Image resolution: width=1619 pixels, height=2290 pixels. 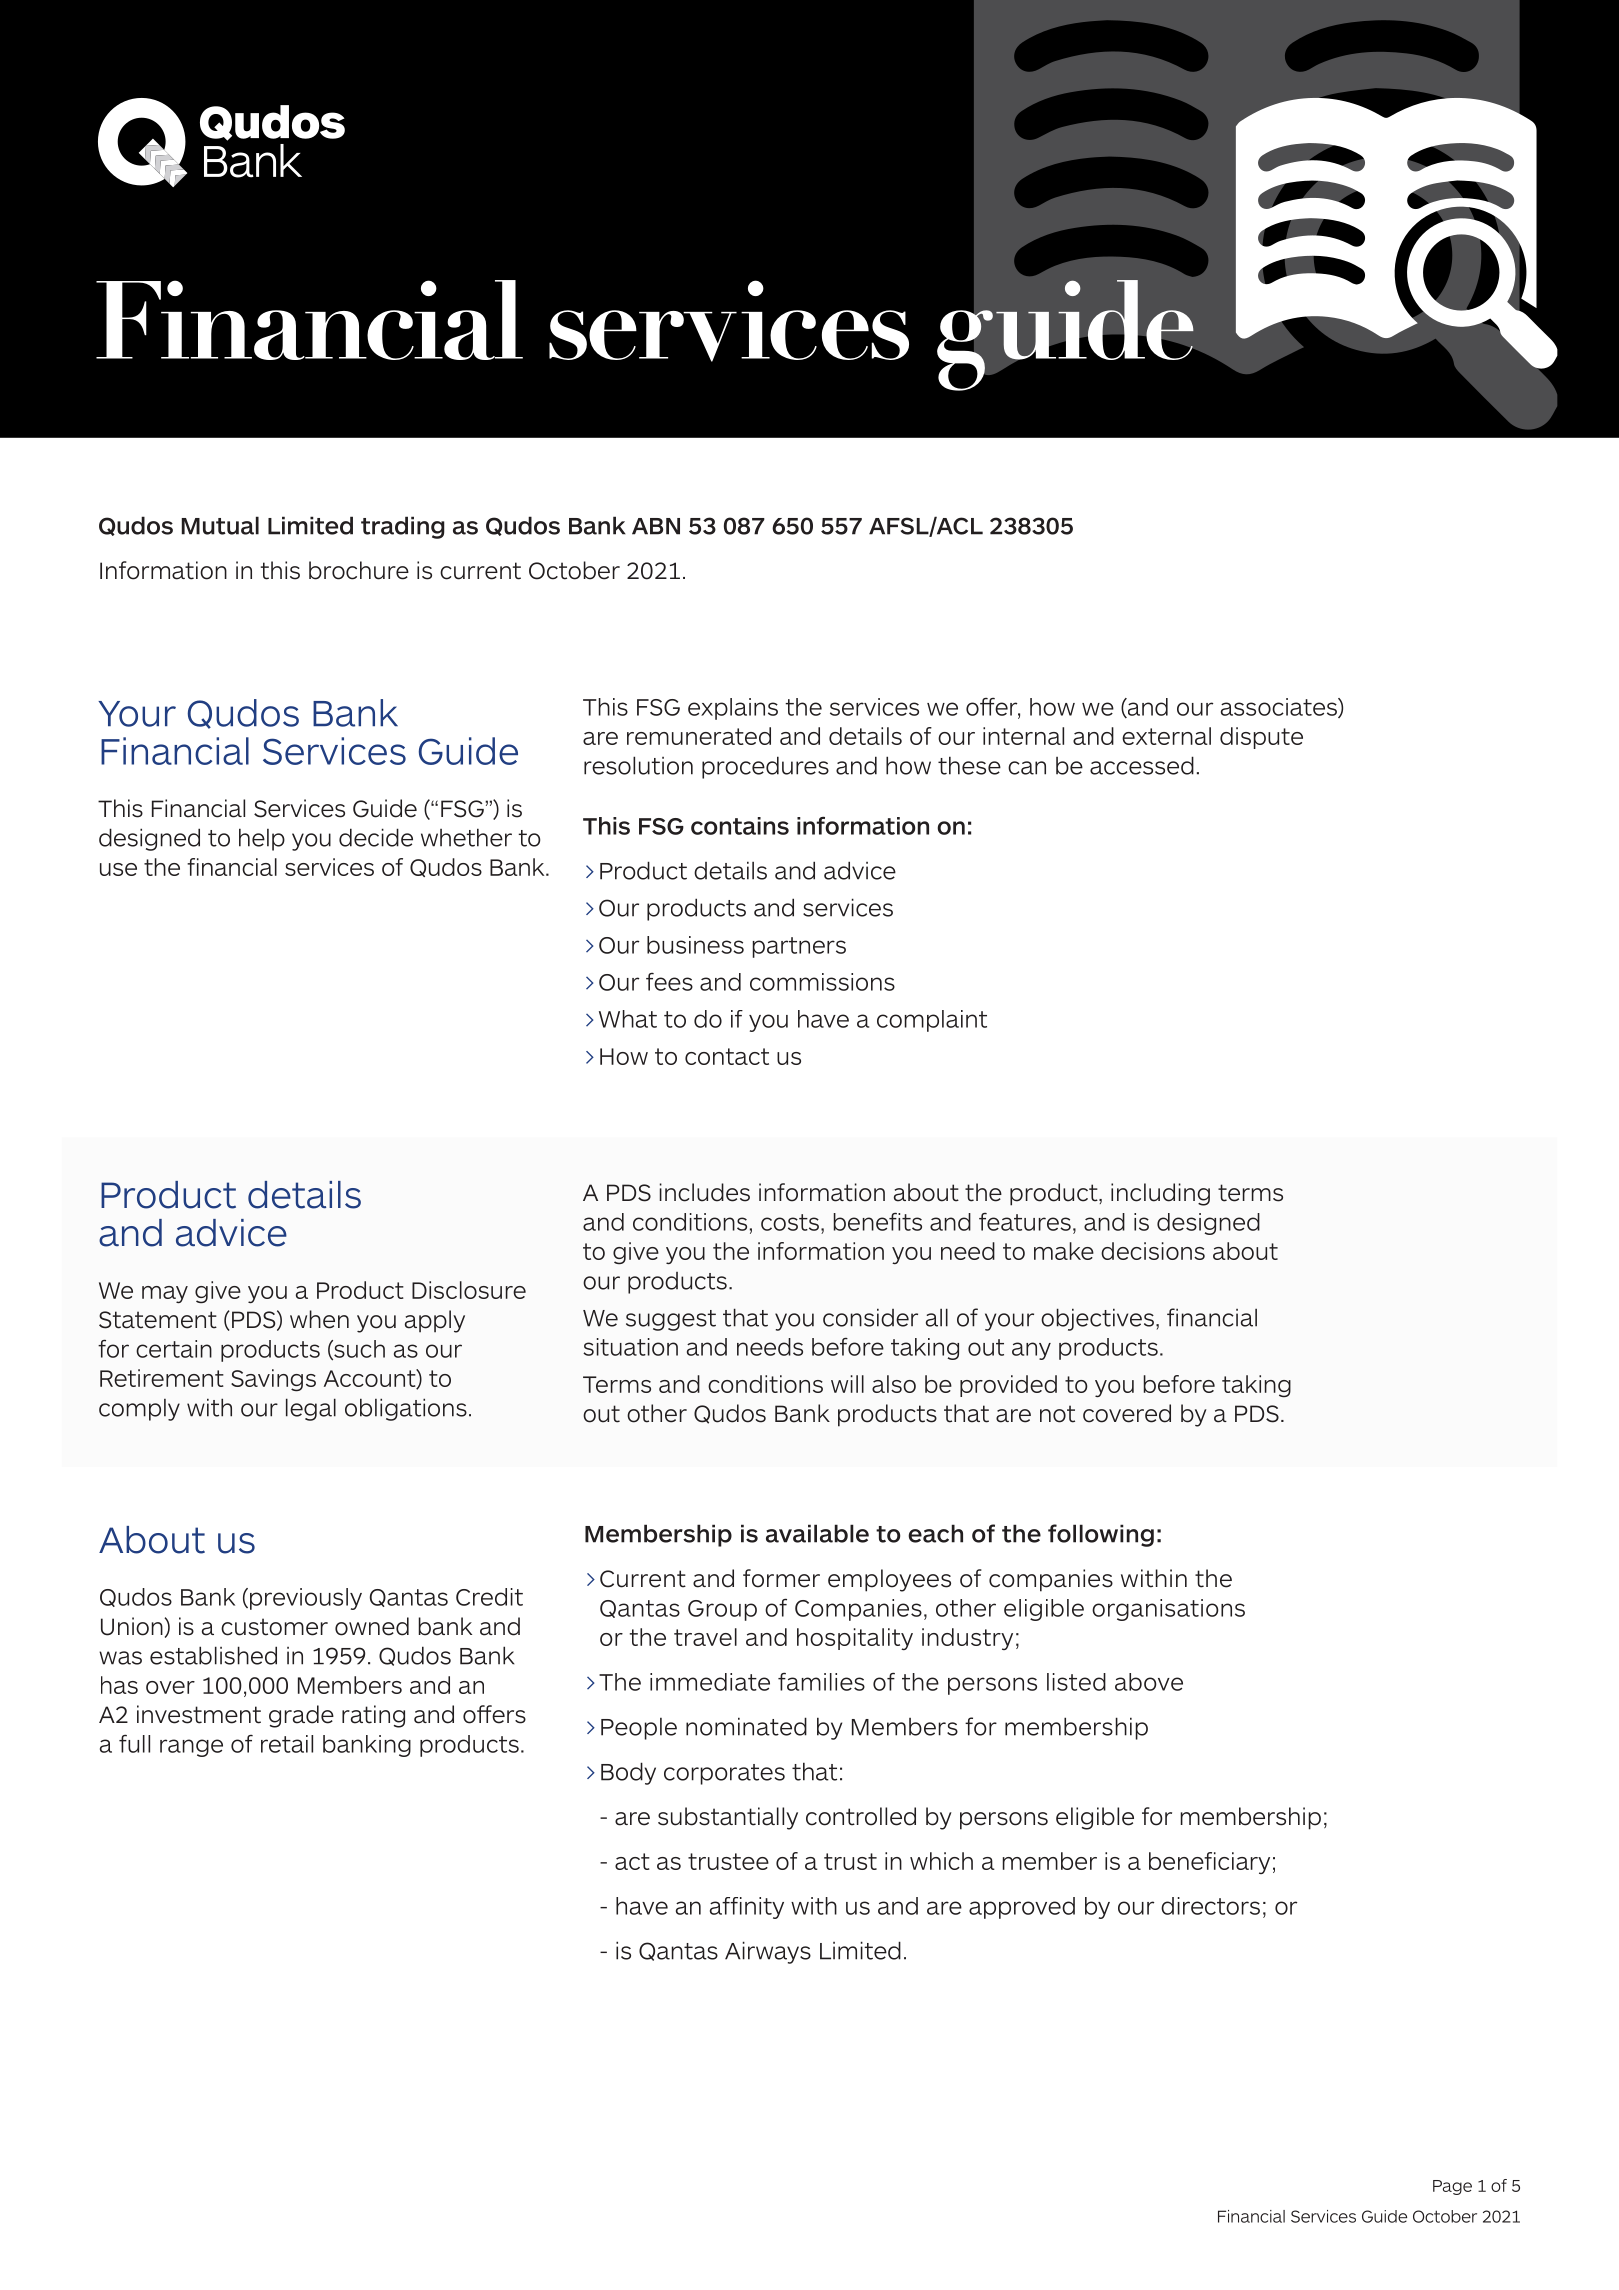 What do you see at coordinates (768, 1952) in the image?
I see `Airways` at bounding box center [768, 1952].
